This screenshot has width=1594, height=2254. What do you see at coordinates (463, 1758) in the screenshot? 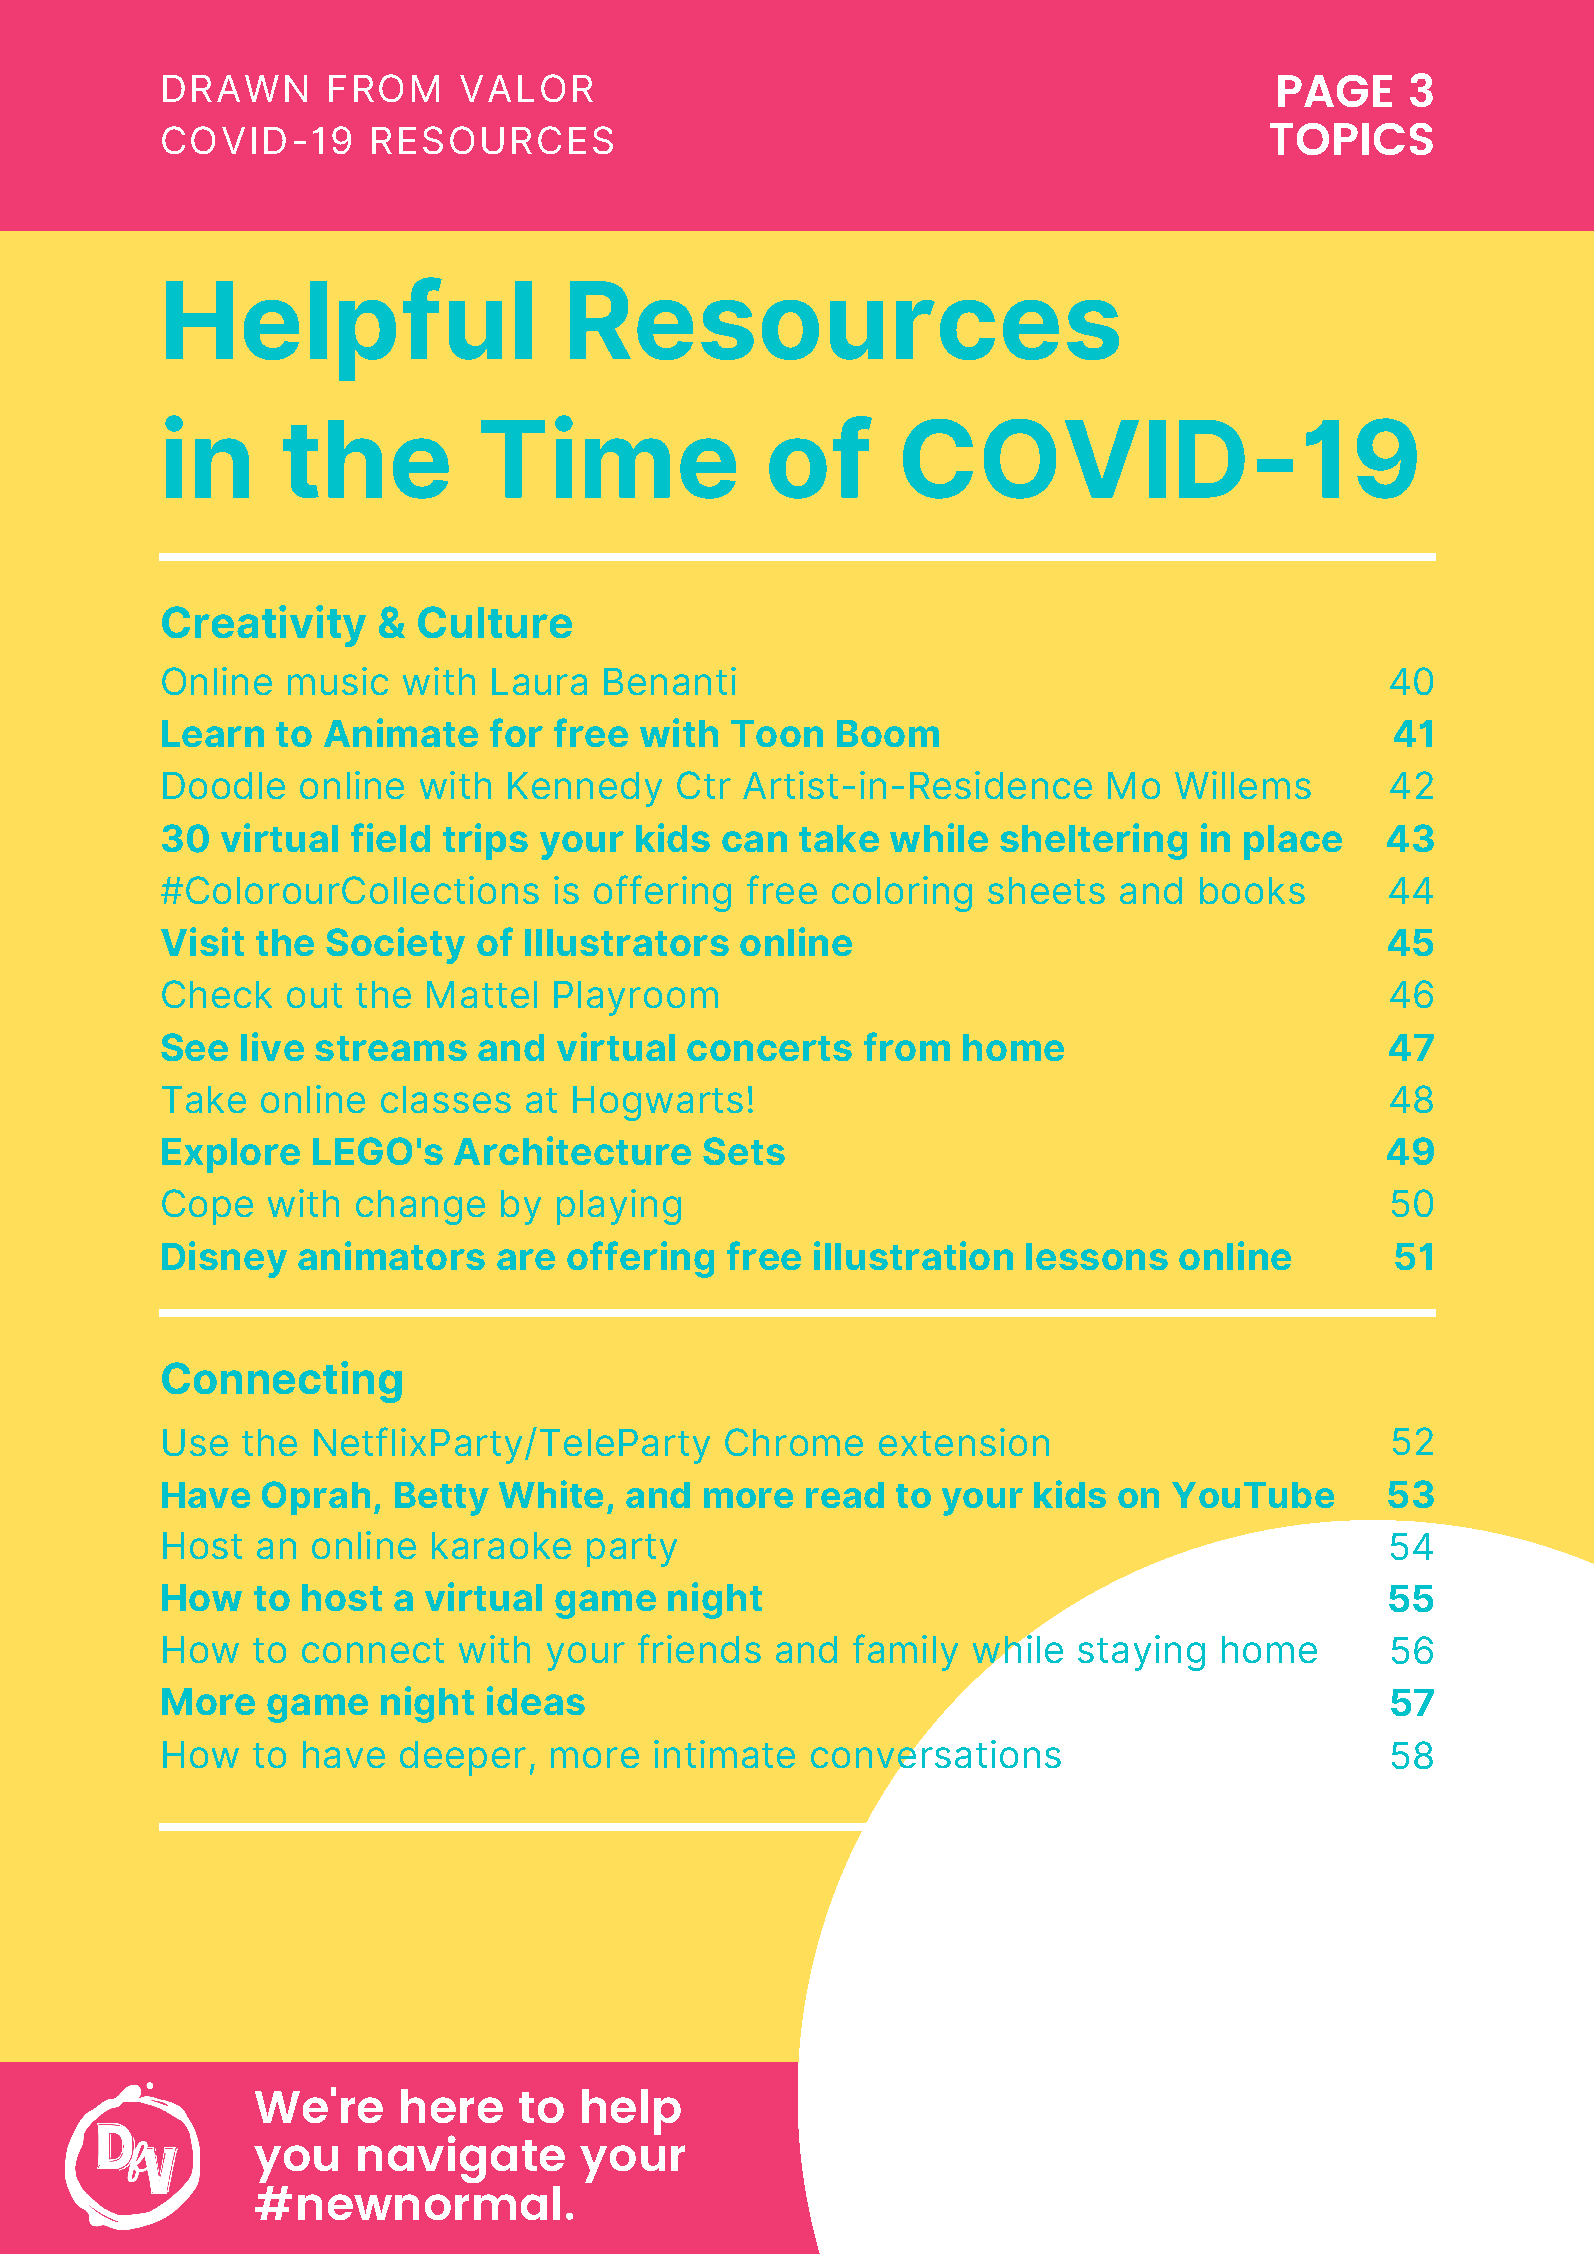
I see `deeper` at bounding box center [463, 1758].
